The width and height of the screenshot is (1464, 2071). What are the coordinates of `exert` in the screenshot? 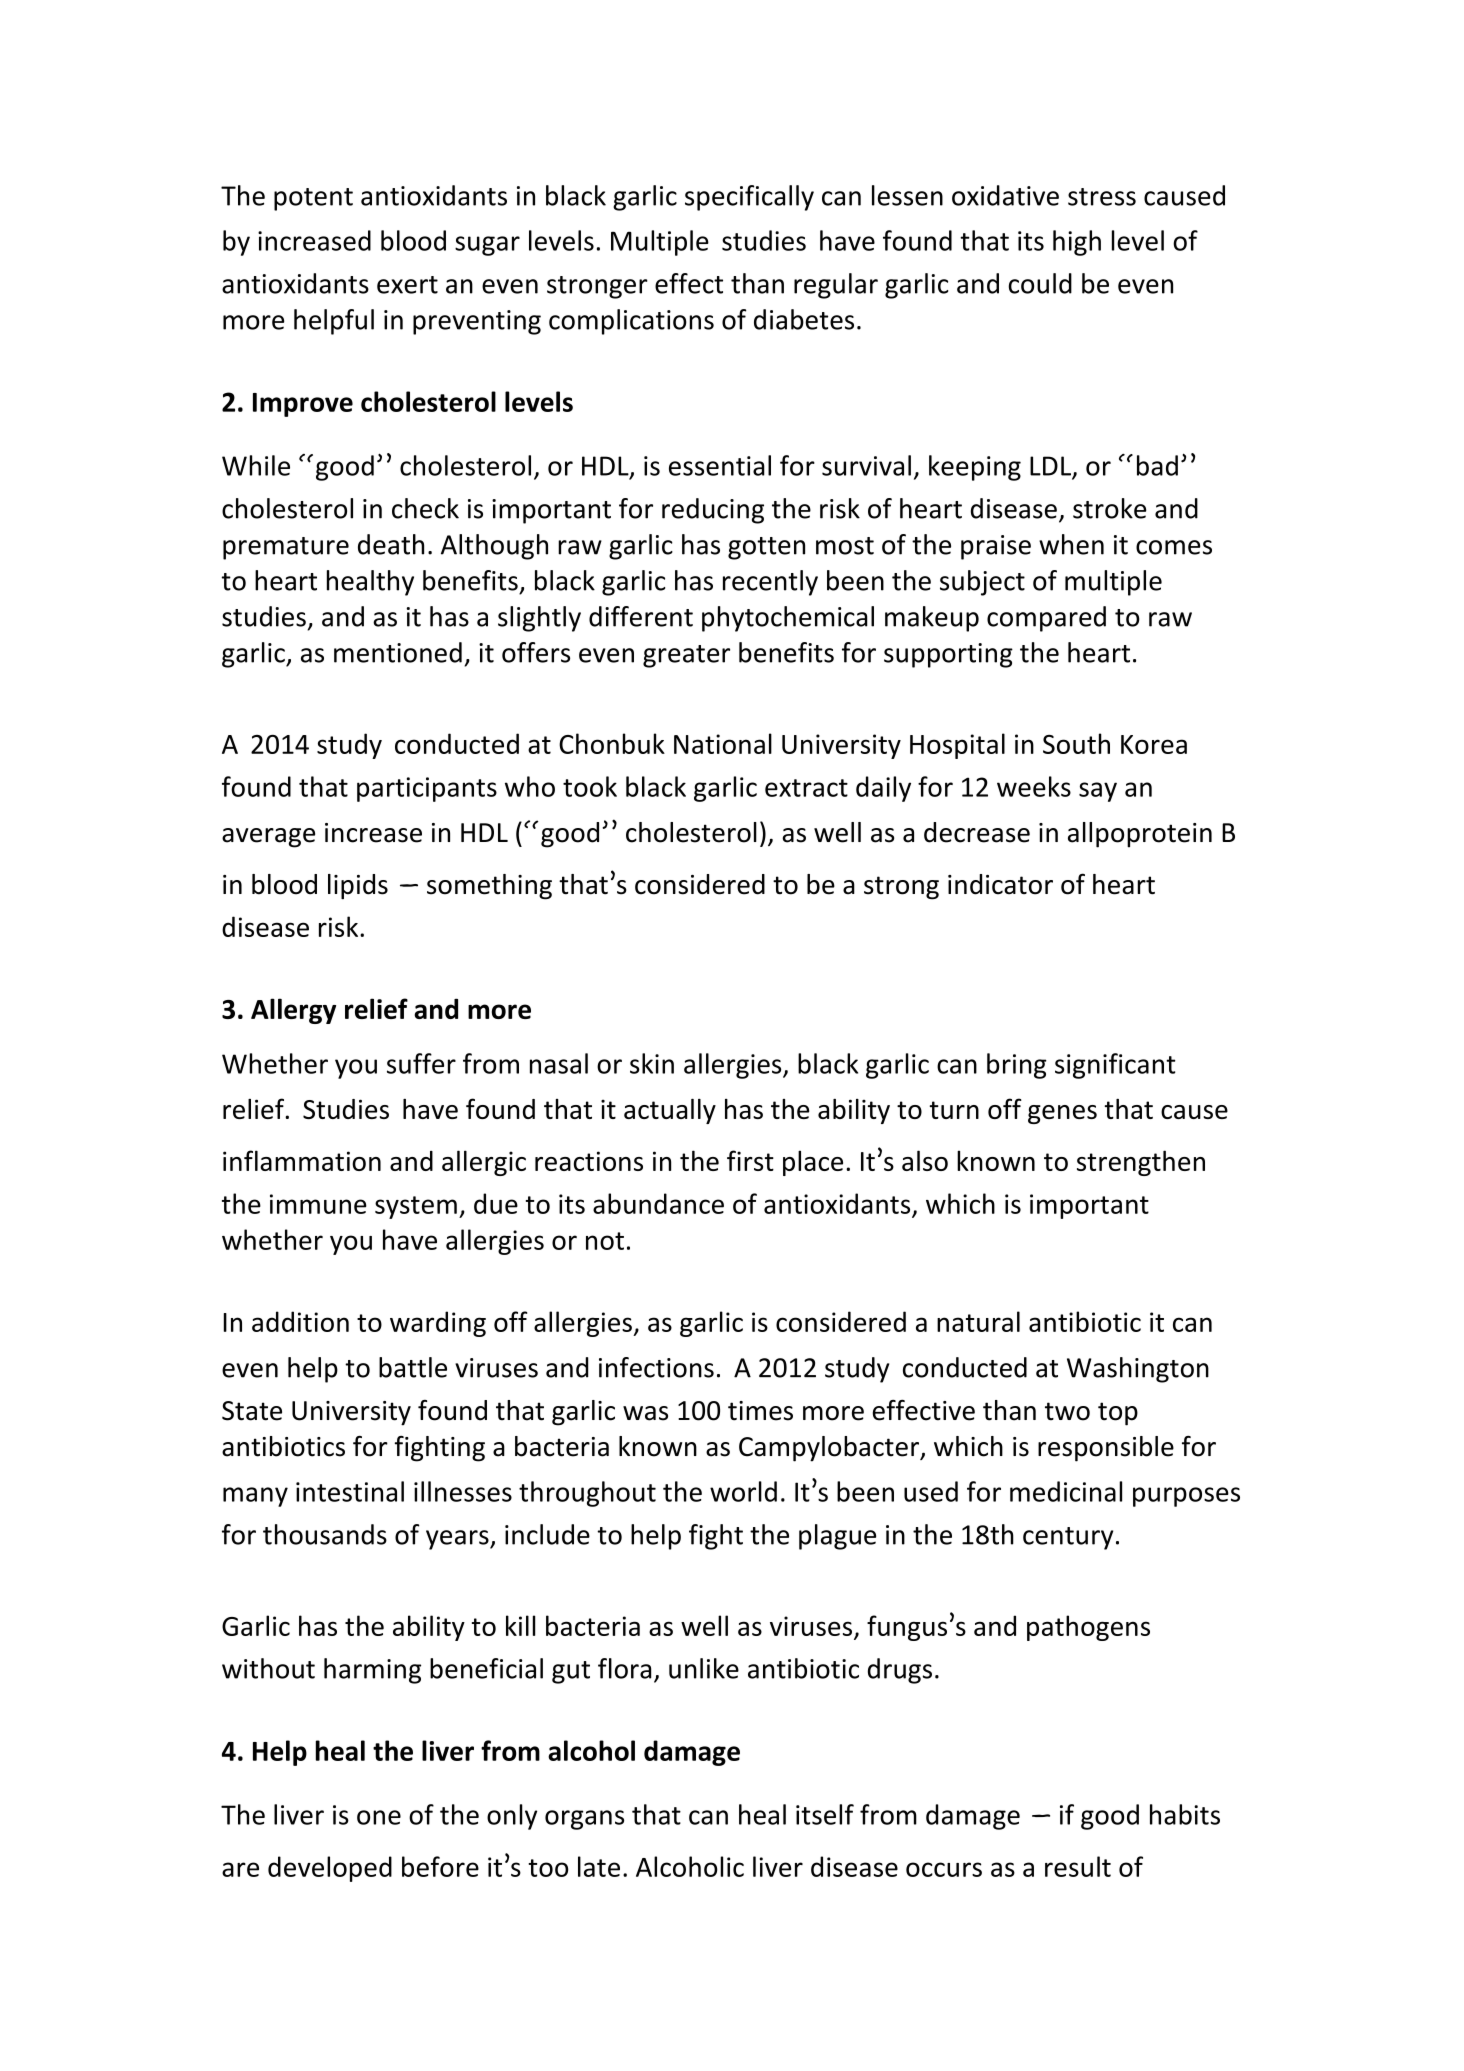 It's located at (407, 285).
